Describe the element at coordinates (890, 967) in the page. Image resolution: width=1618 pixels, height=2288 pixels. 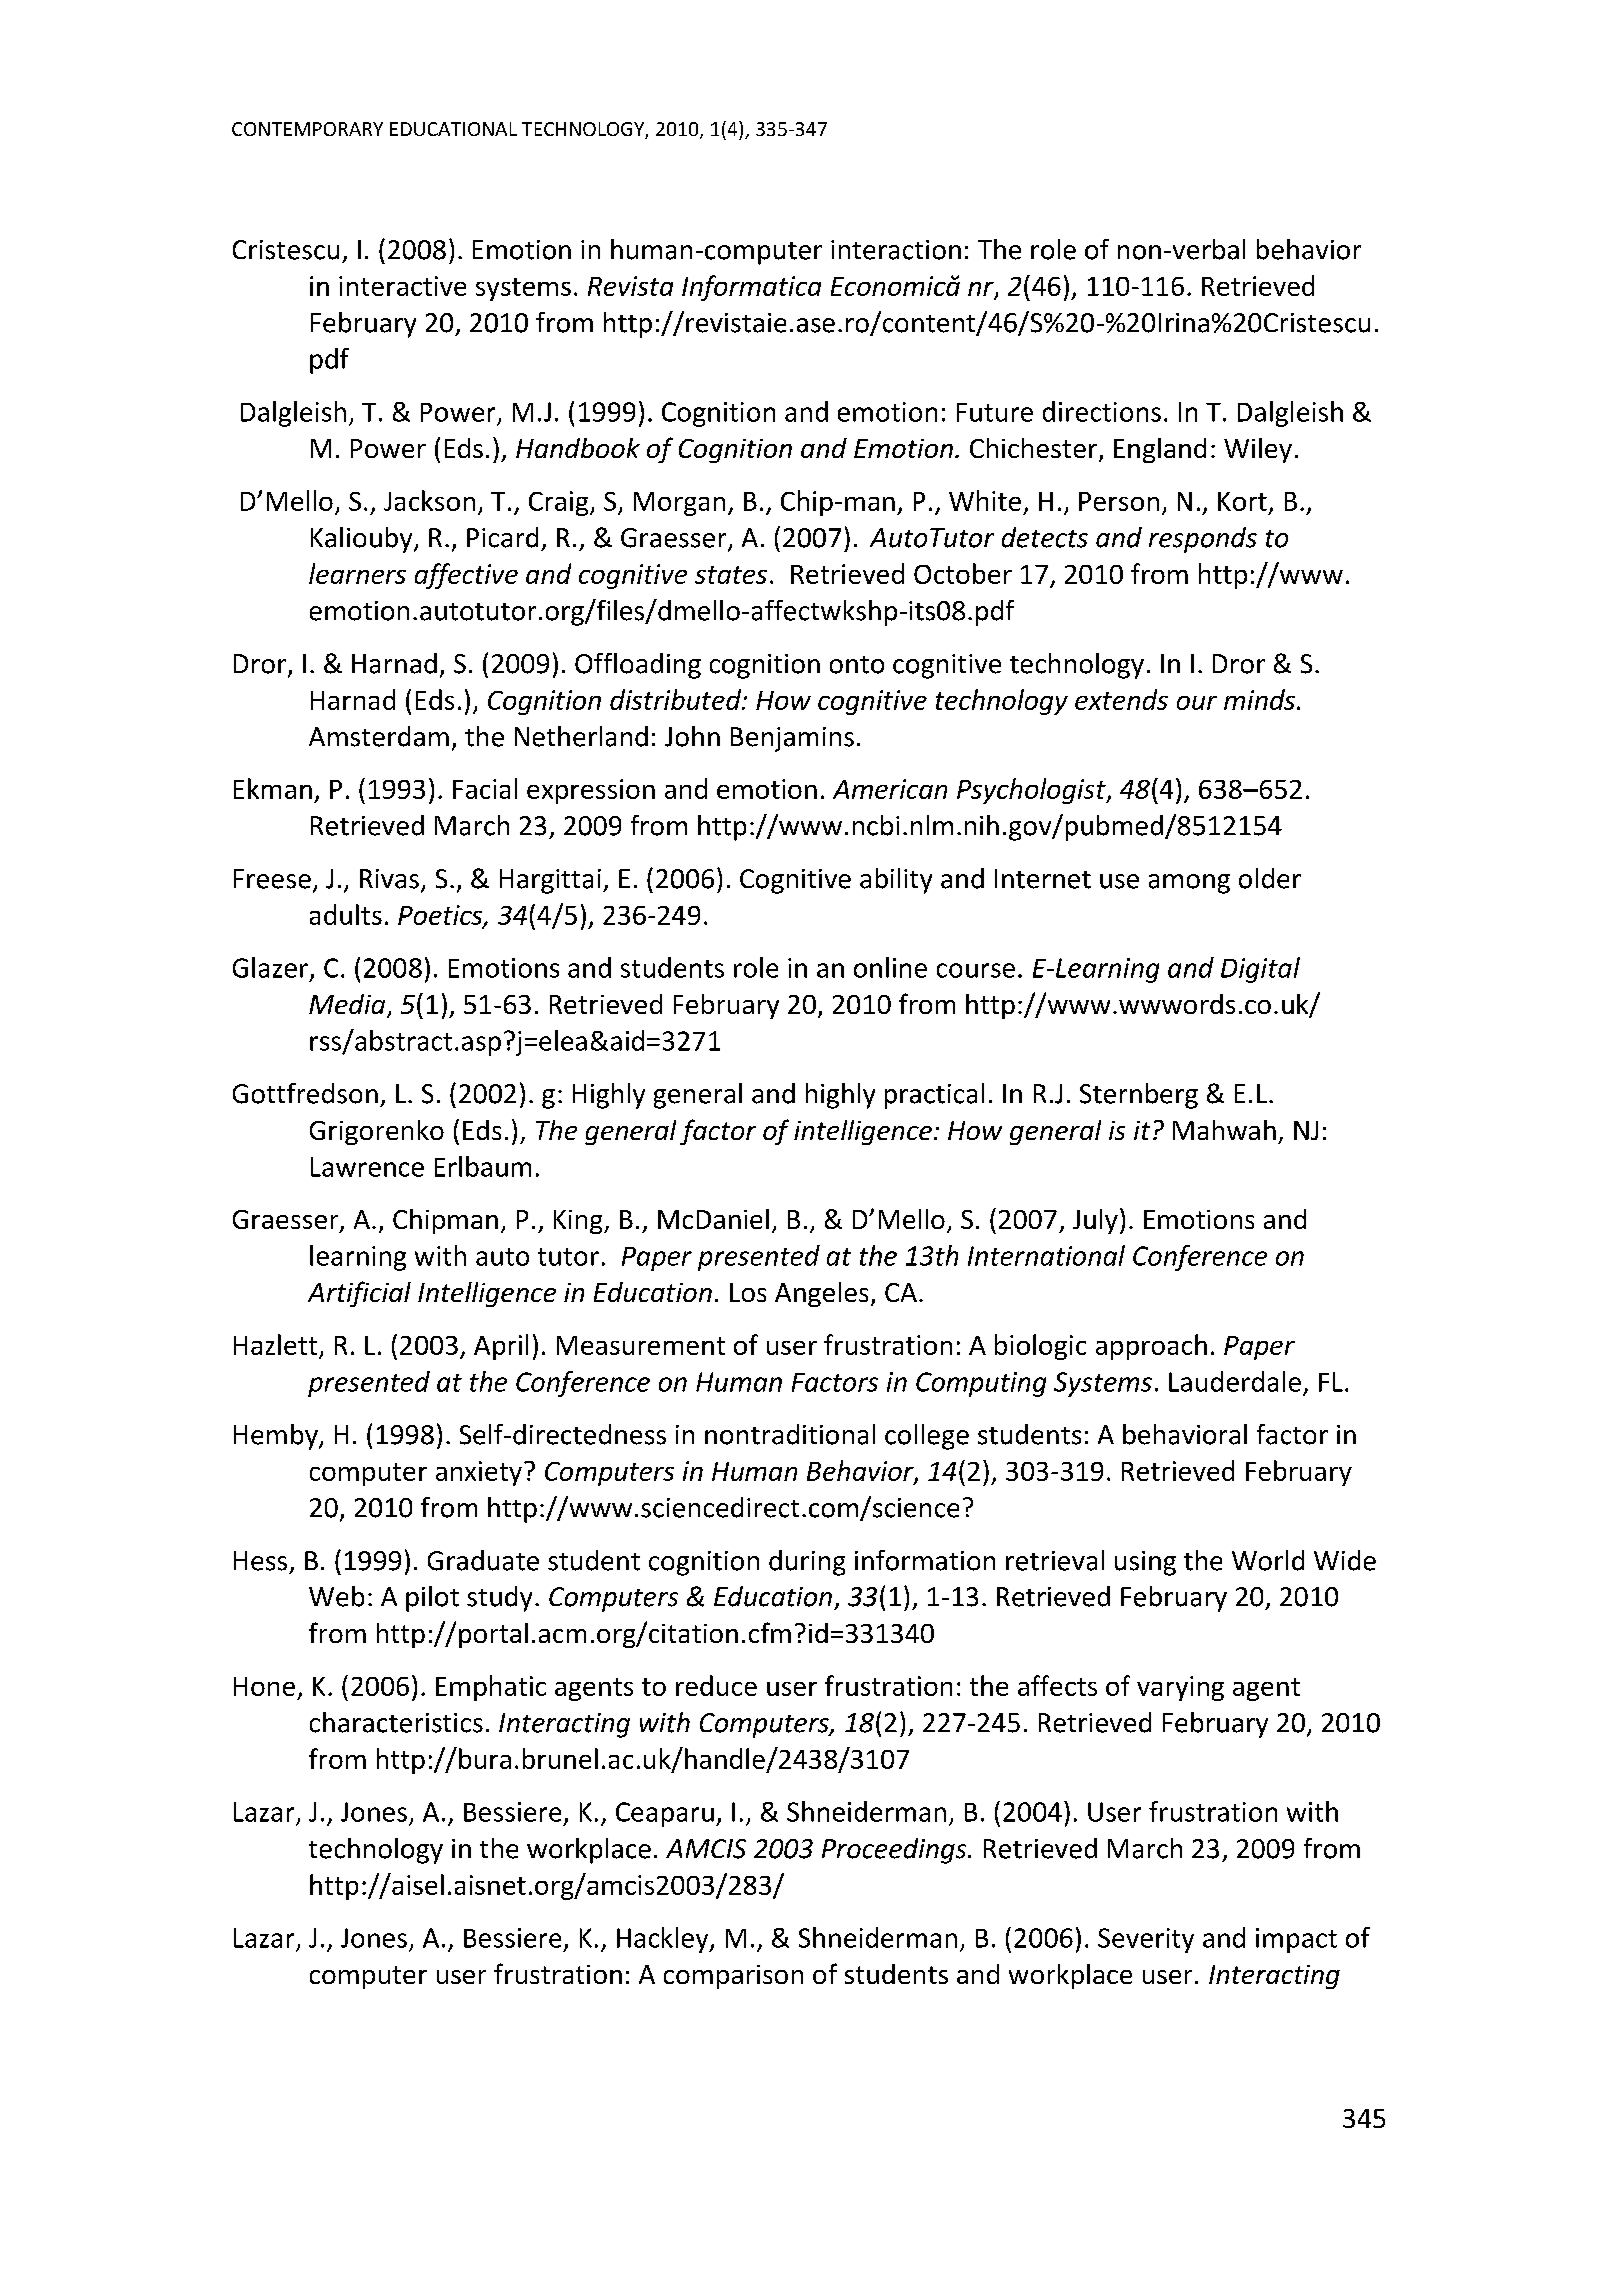
I see `online` at that location.
